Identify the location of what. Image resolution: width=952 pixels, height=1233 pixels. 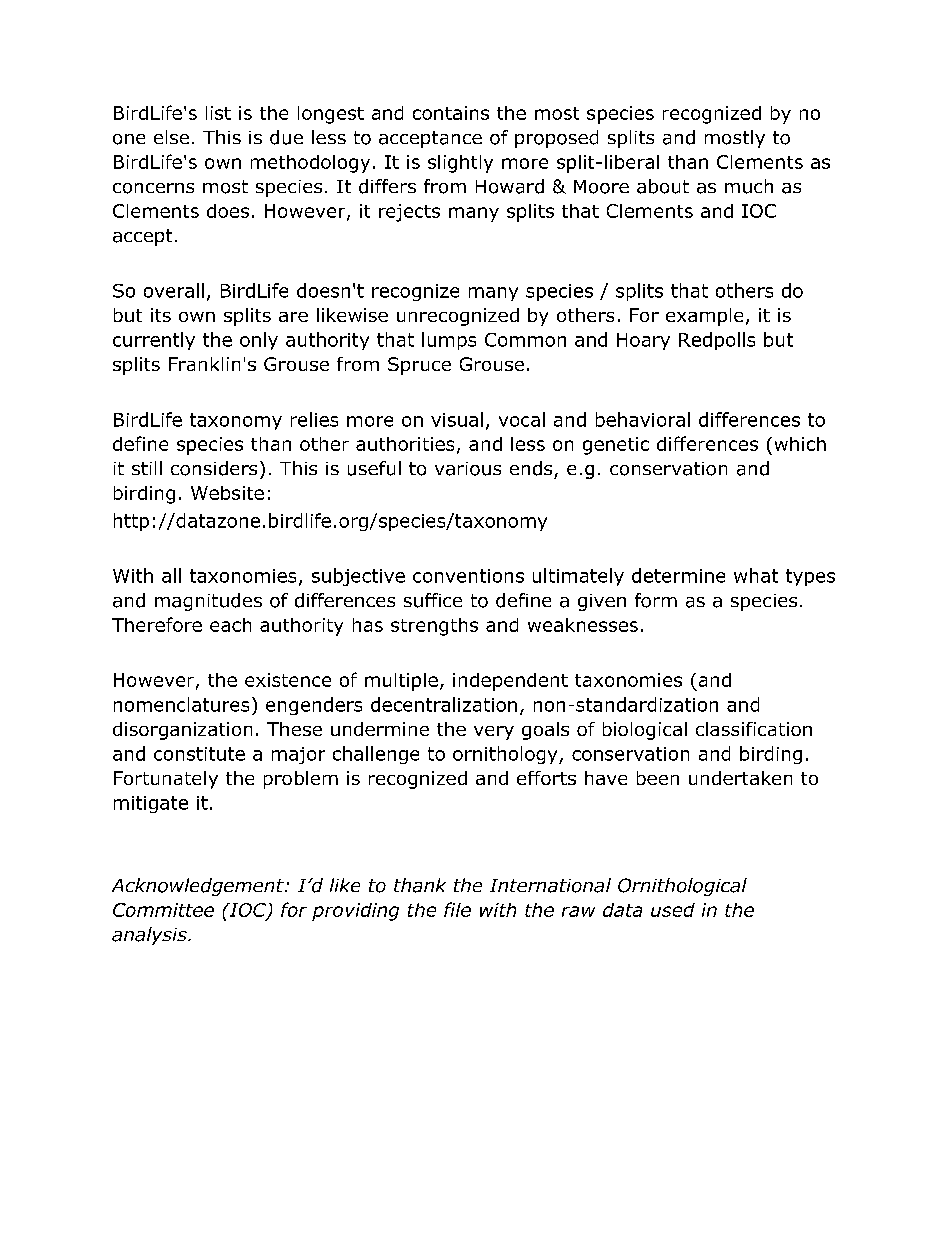
(756, 575).
